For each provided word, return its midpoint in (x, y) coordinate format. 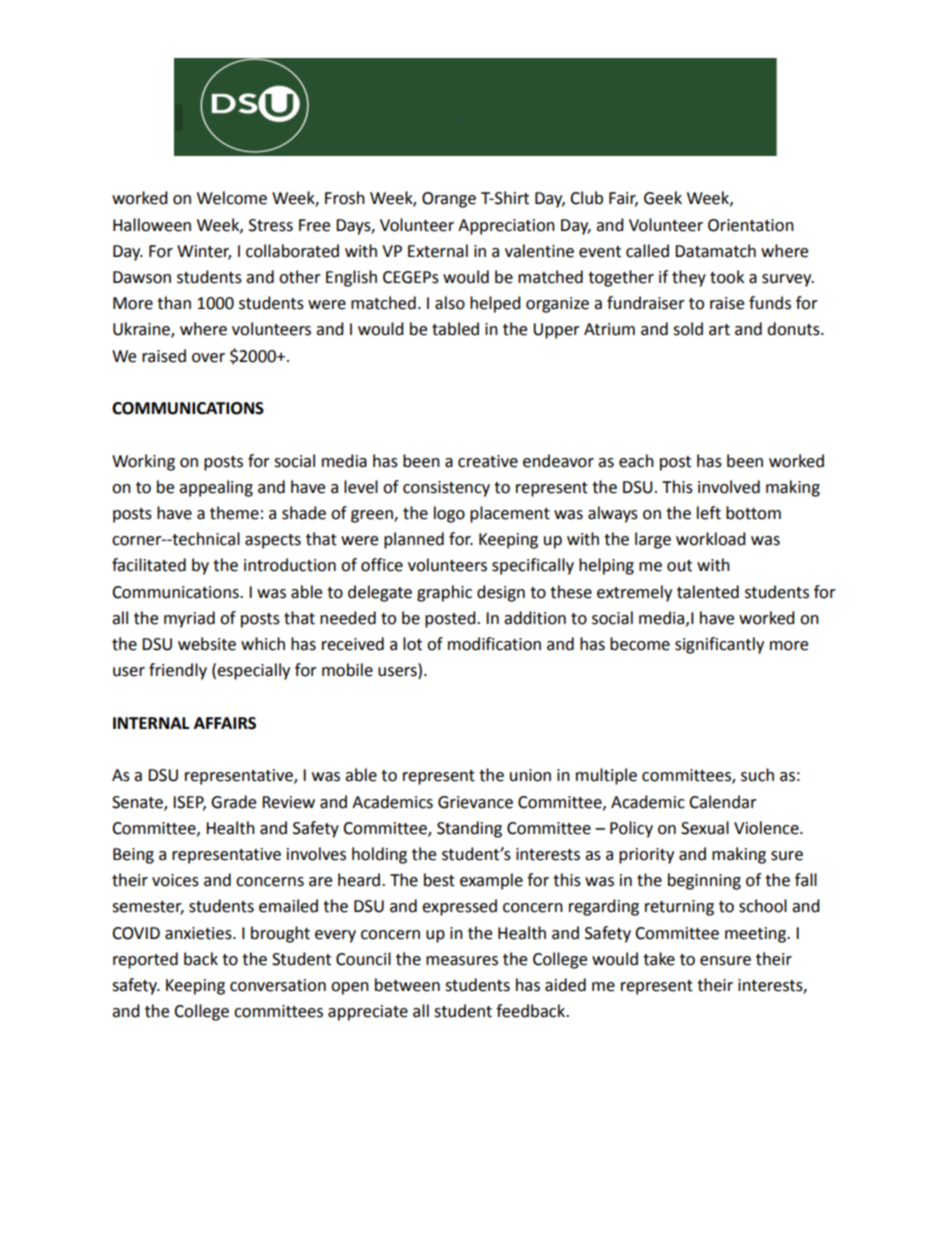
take (659, 959)
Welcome (232, 198)
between (407, 985)
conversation (278, 985)
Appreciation (506, 227)
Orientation (751, 225)
